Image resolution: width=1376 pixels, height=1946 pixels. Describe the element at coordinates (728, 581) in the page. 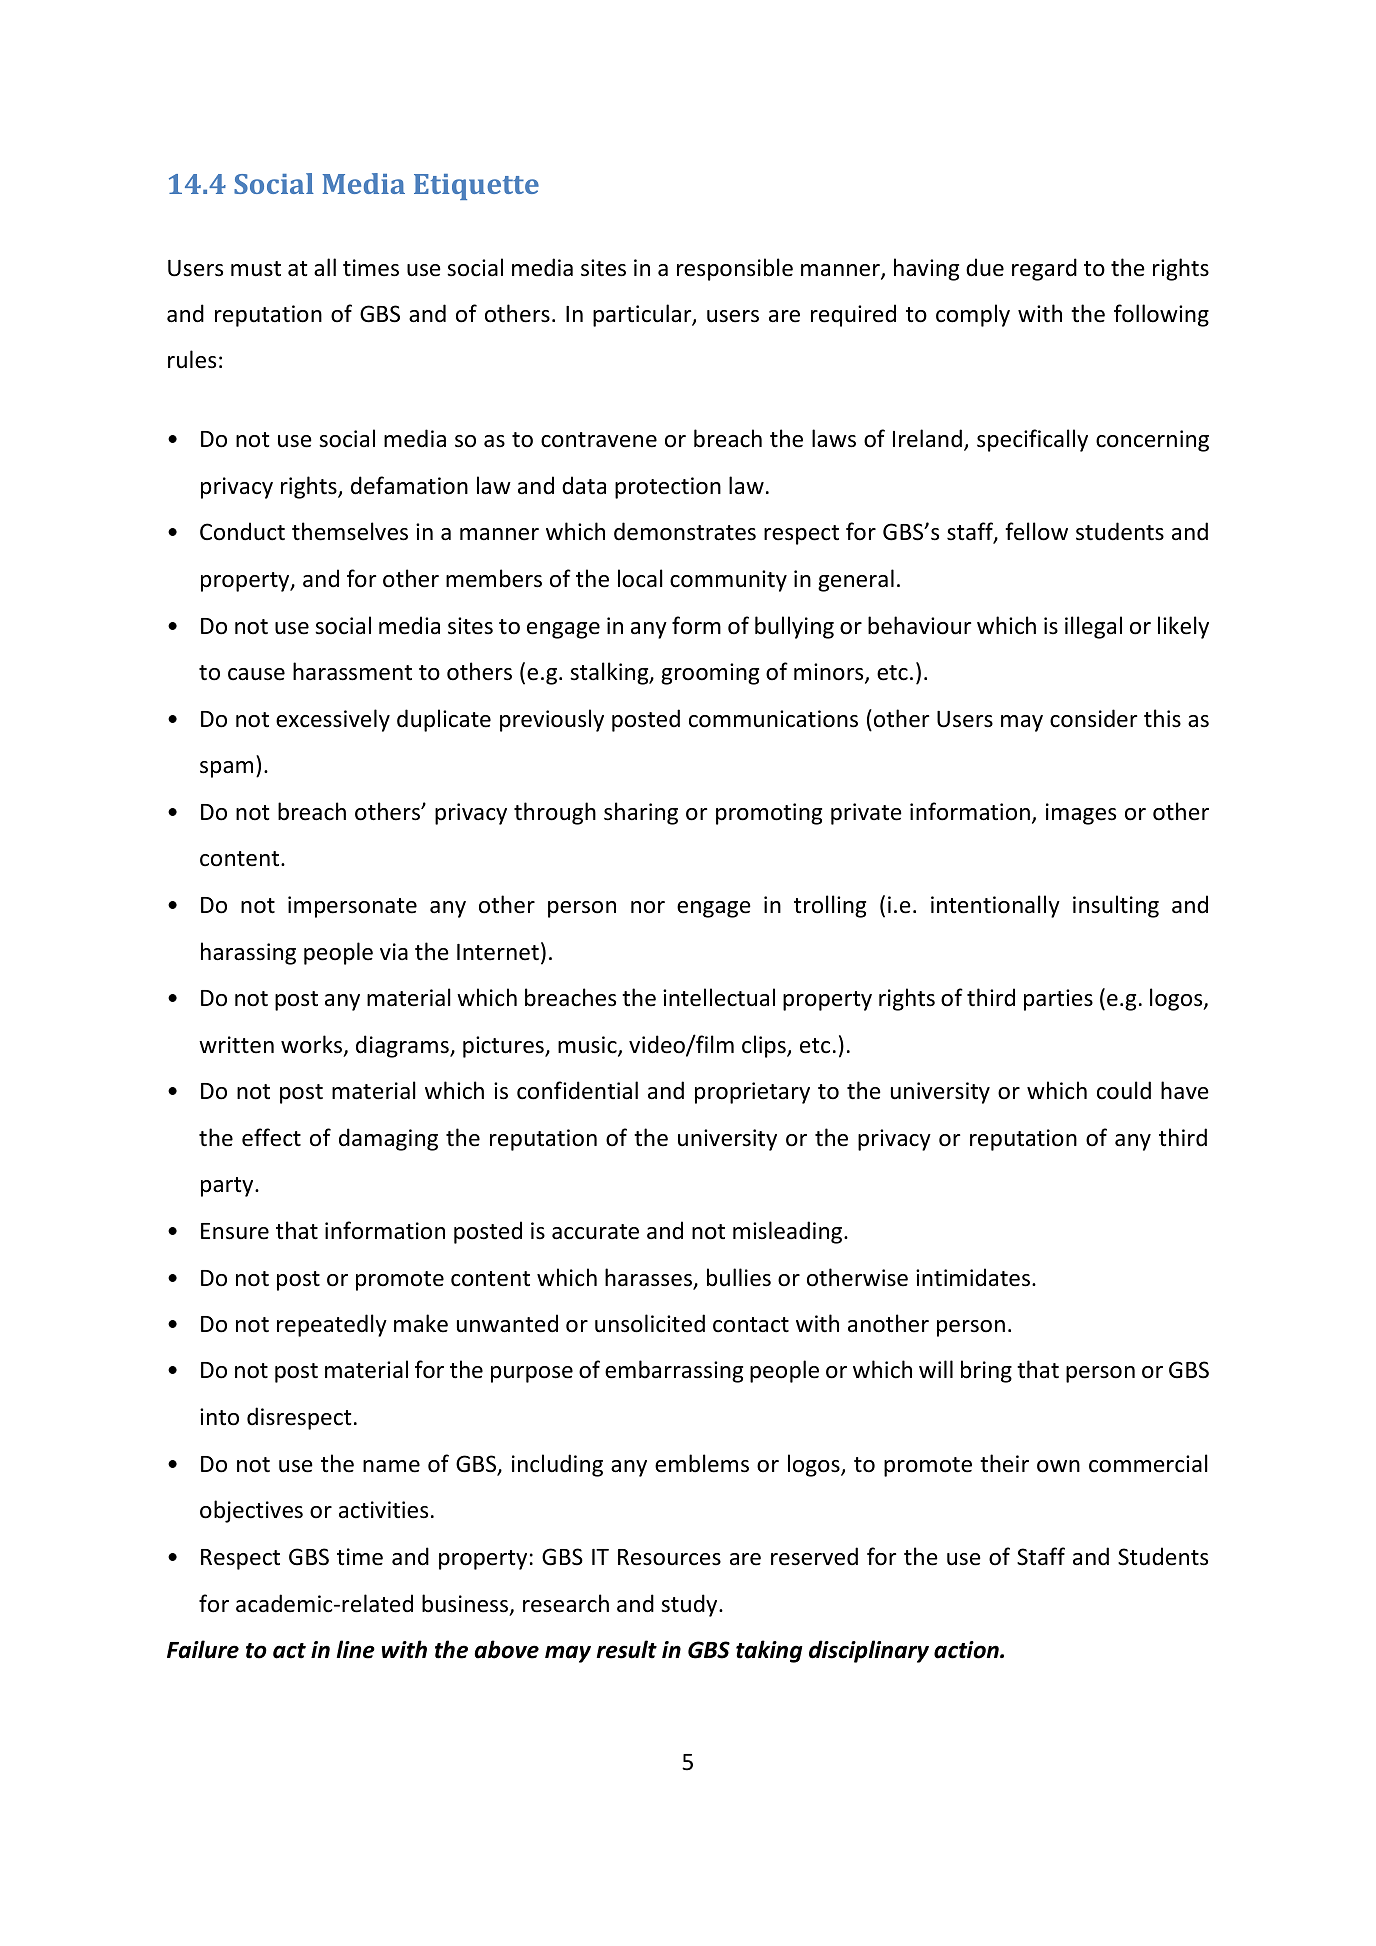

I see `community` at that location.
